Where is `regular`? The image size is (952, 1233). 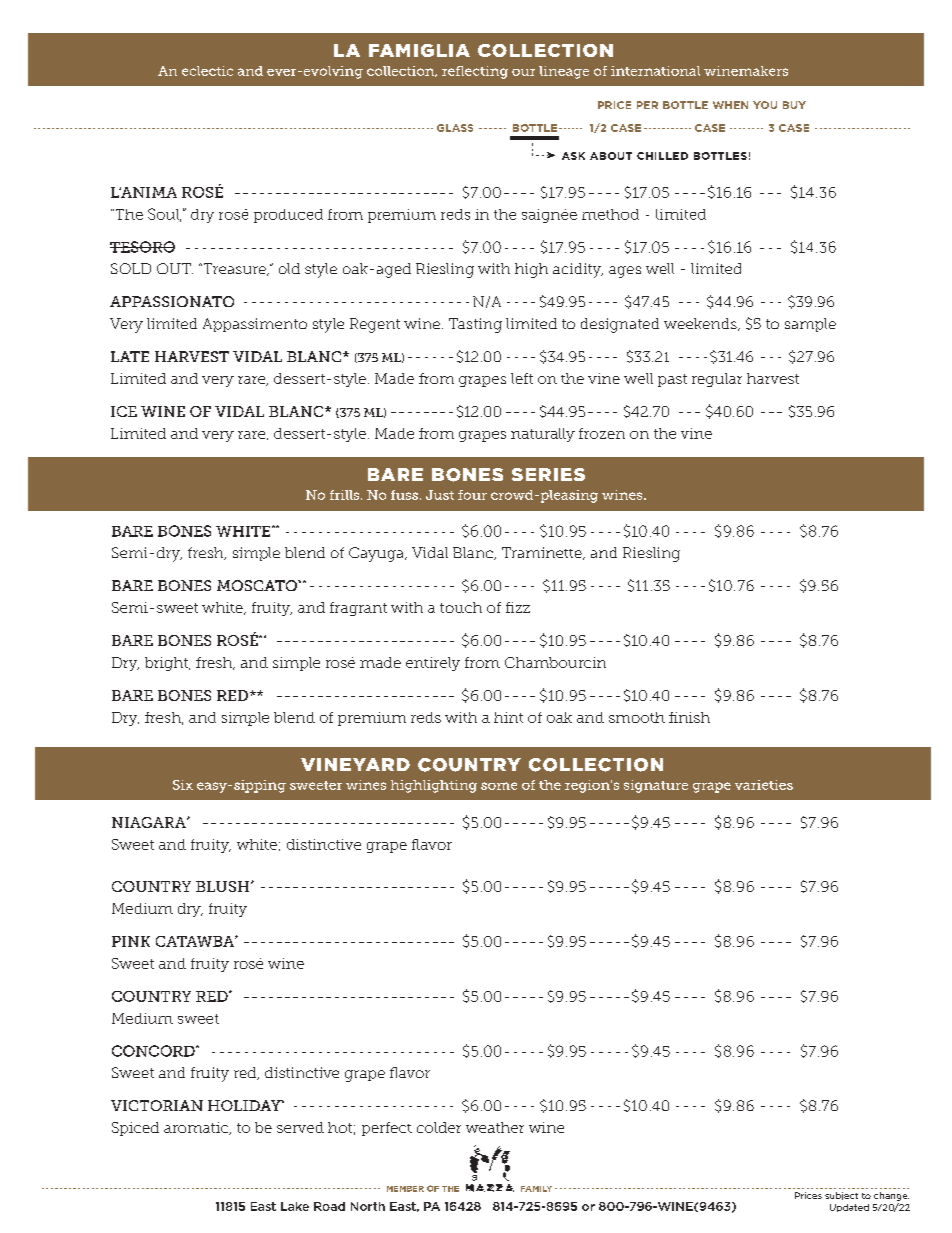 regular is located at coordinates (717, 380).
